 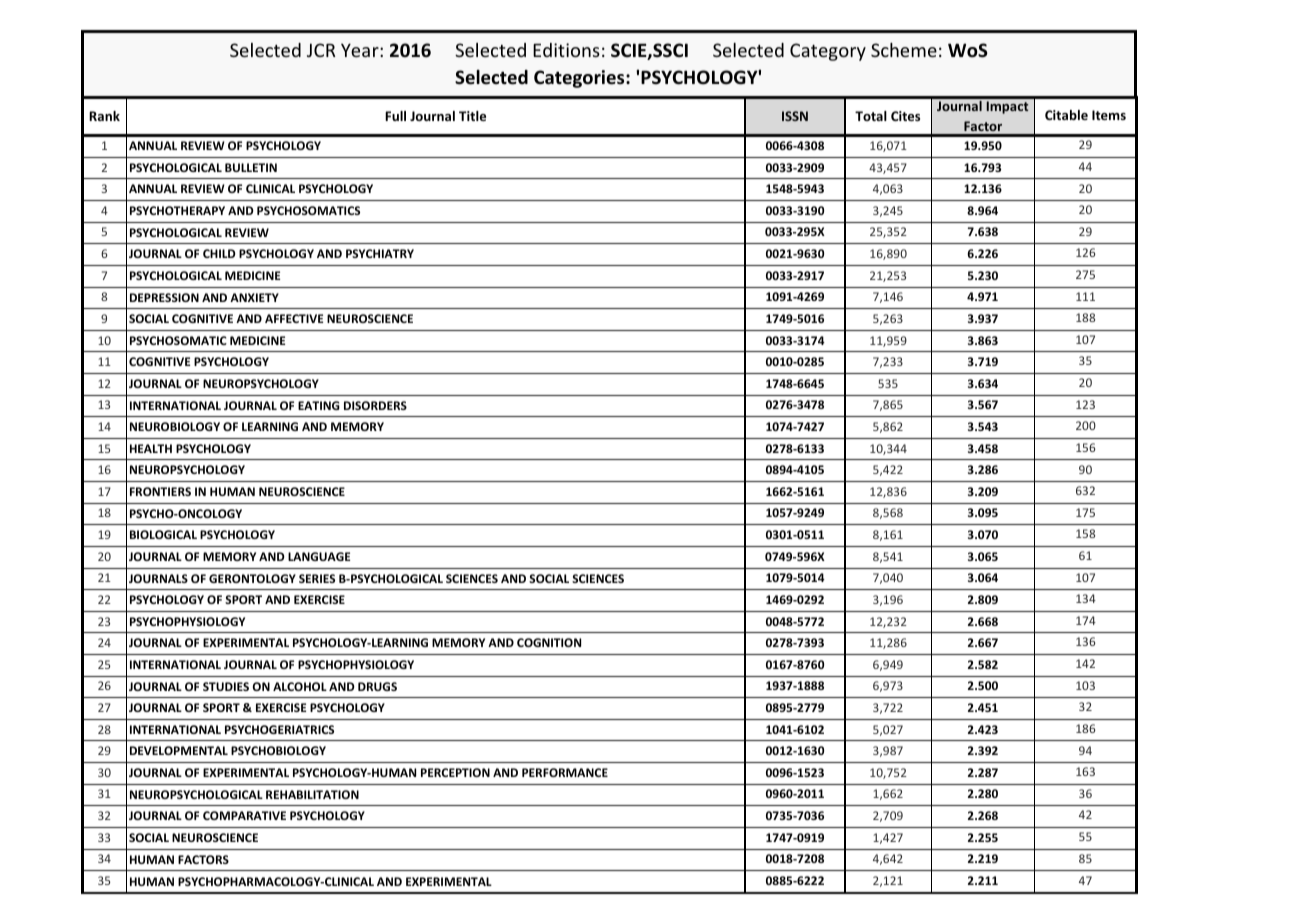 What do you see at coordinates (905, 116) in the screenshot?
I see `Cites` at bounding box center [905, 116].
